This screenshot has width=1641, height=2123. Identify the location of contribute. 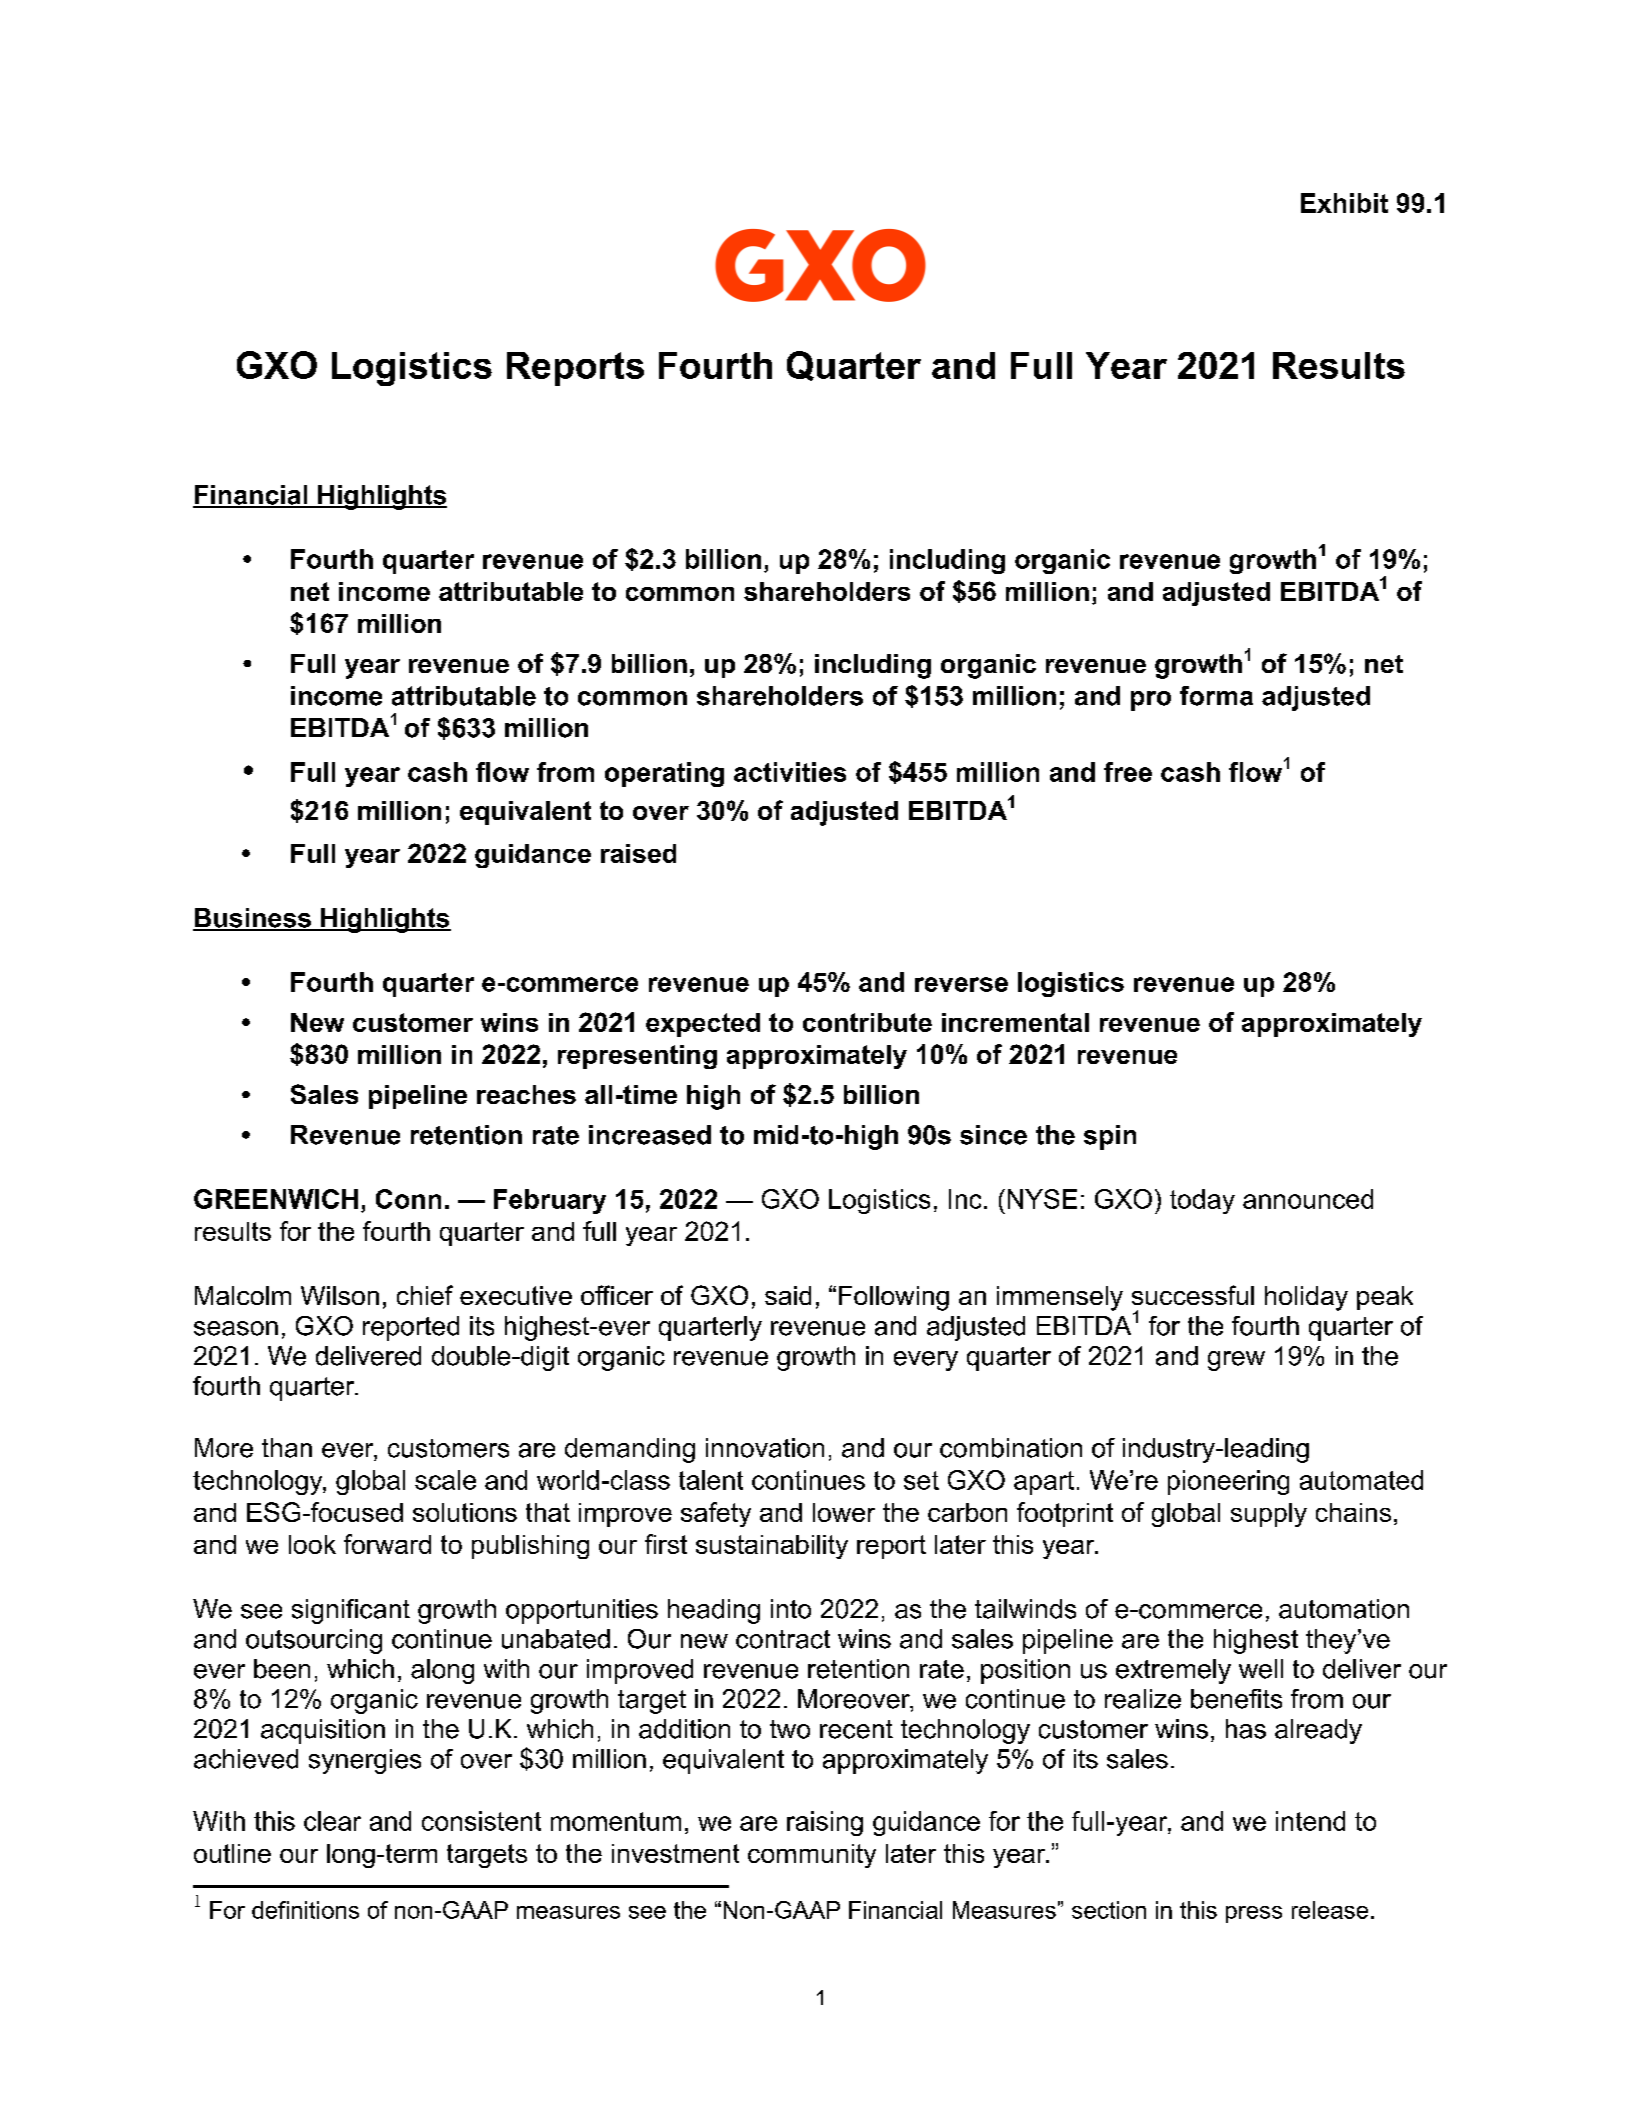
(867, 1022).
